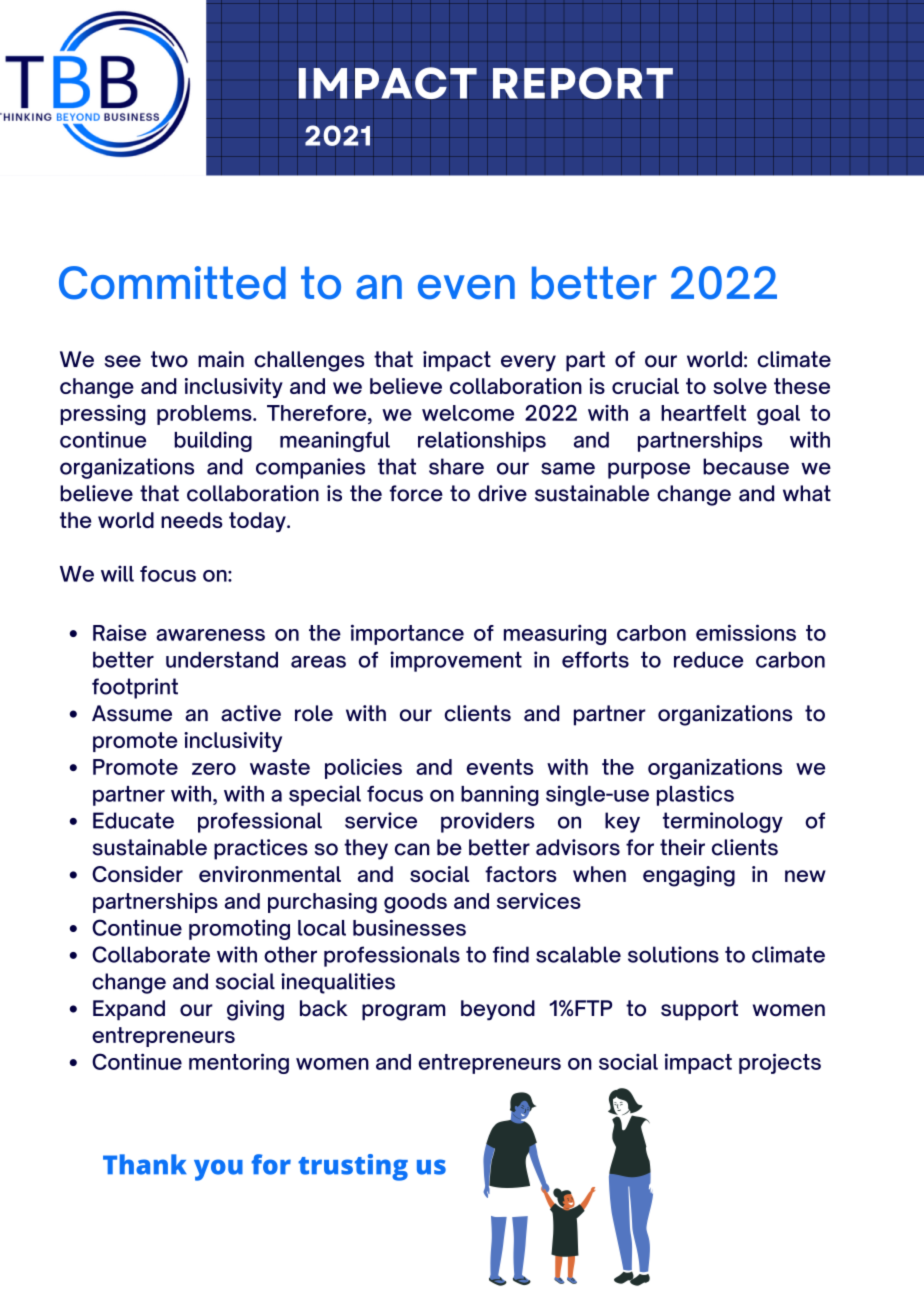 The image size is (924, 1308). Describe the element at coordinates (703, 413) in the image. I see `heartfelt` at that location.
